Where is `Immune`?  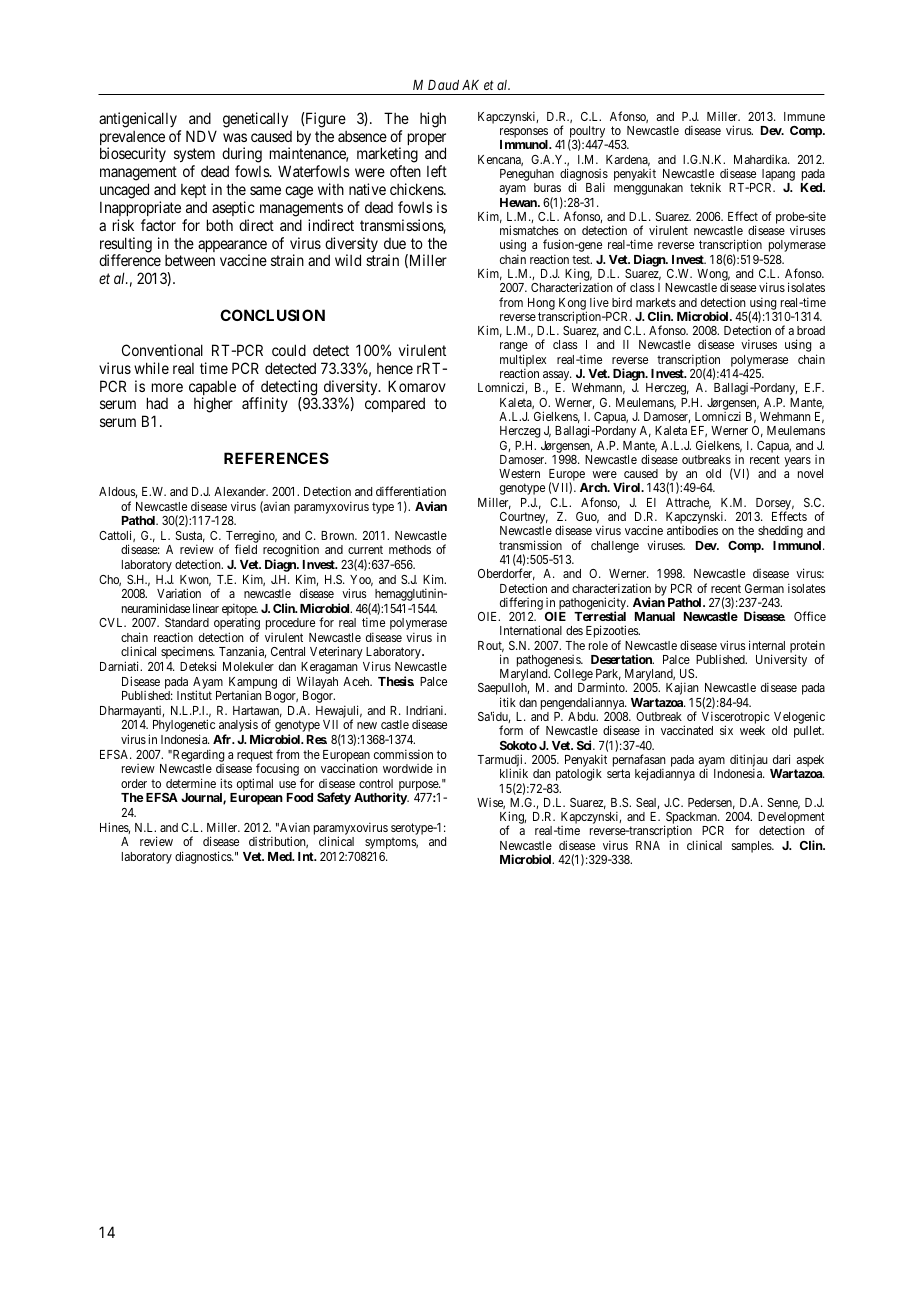
Immune is located at coordinates (804, 116).
